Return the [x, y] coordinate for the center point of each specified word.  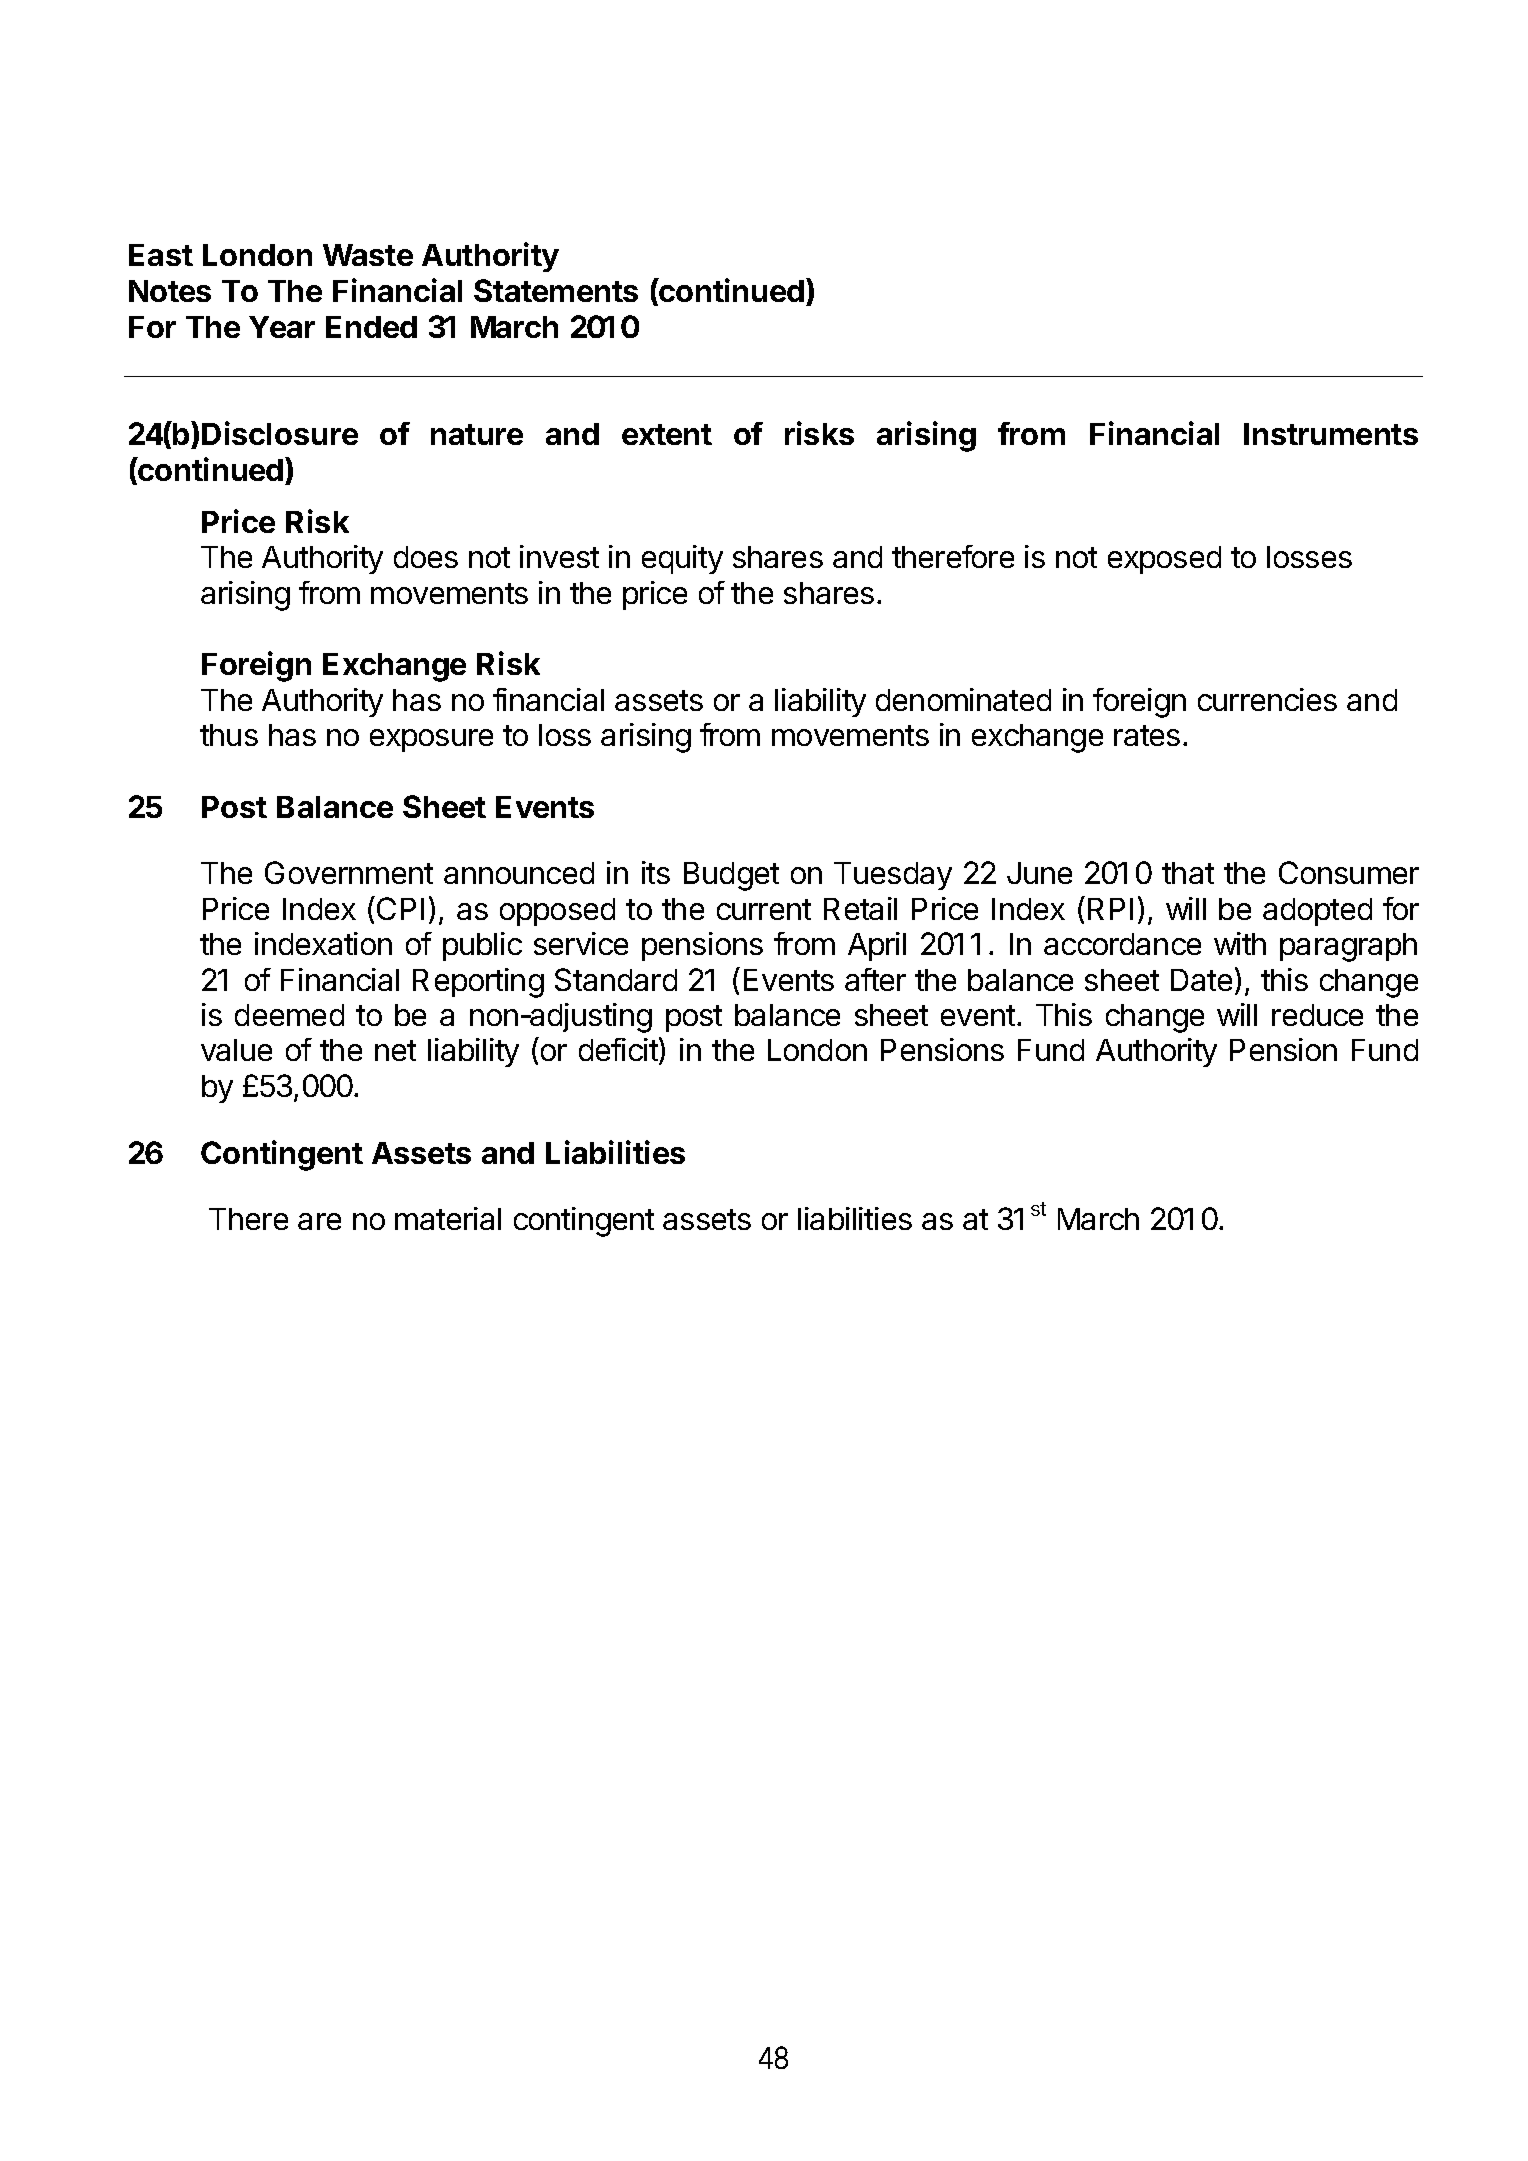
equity [682, 559]
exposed [1164, 560]
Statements [556, 290]
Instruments [1331, 434]
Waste [368, 255]
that [1188, 873]
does [426, 557]
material [448, 1218]
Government [349, 872]
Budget [731, 876]
